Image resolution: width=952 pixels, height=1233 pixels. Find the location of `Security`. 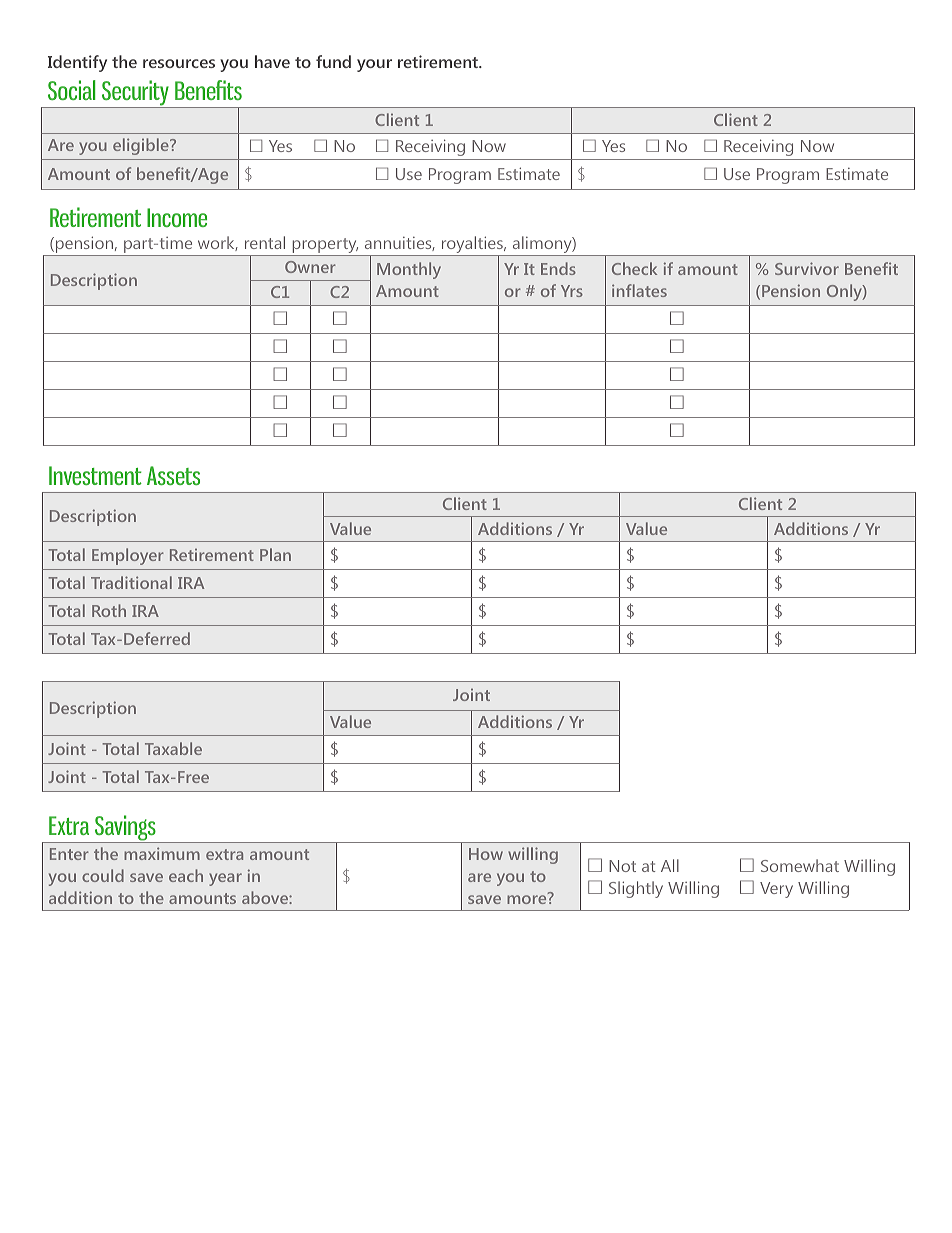

Security is located at coordinates (135, 94).
